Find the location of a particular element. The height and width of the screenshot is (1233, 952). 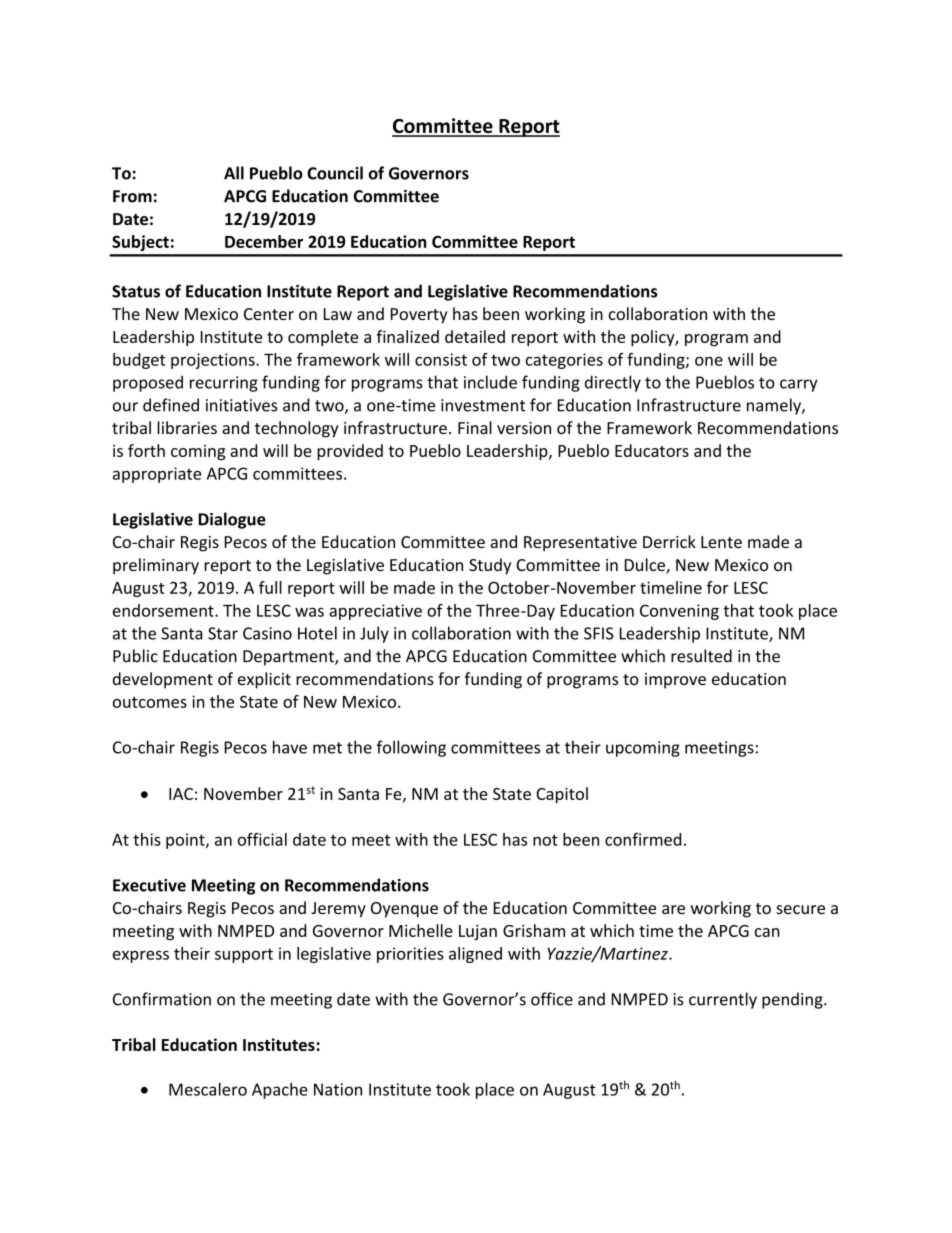

Council is located at coordinates (335, 173).
